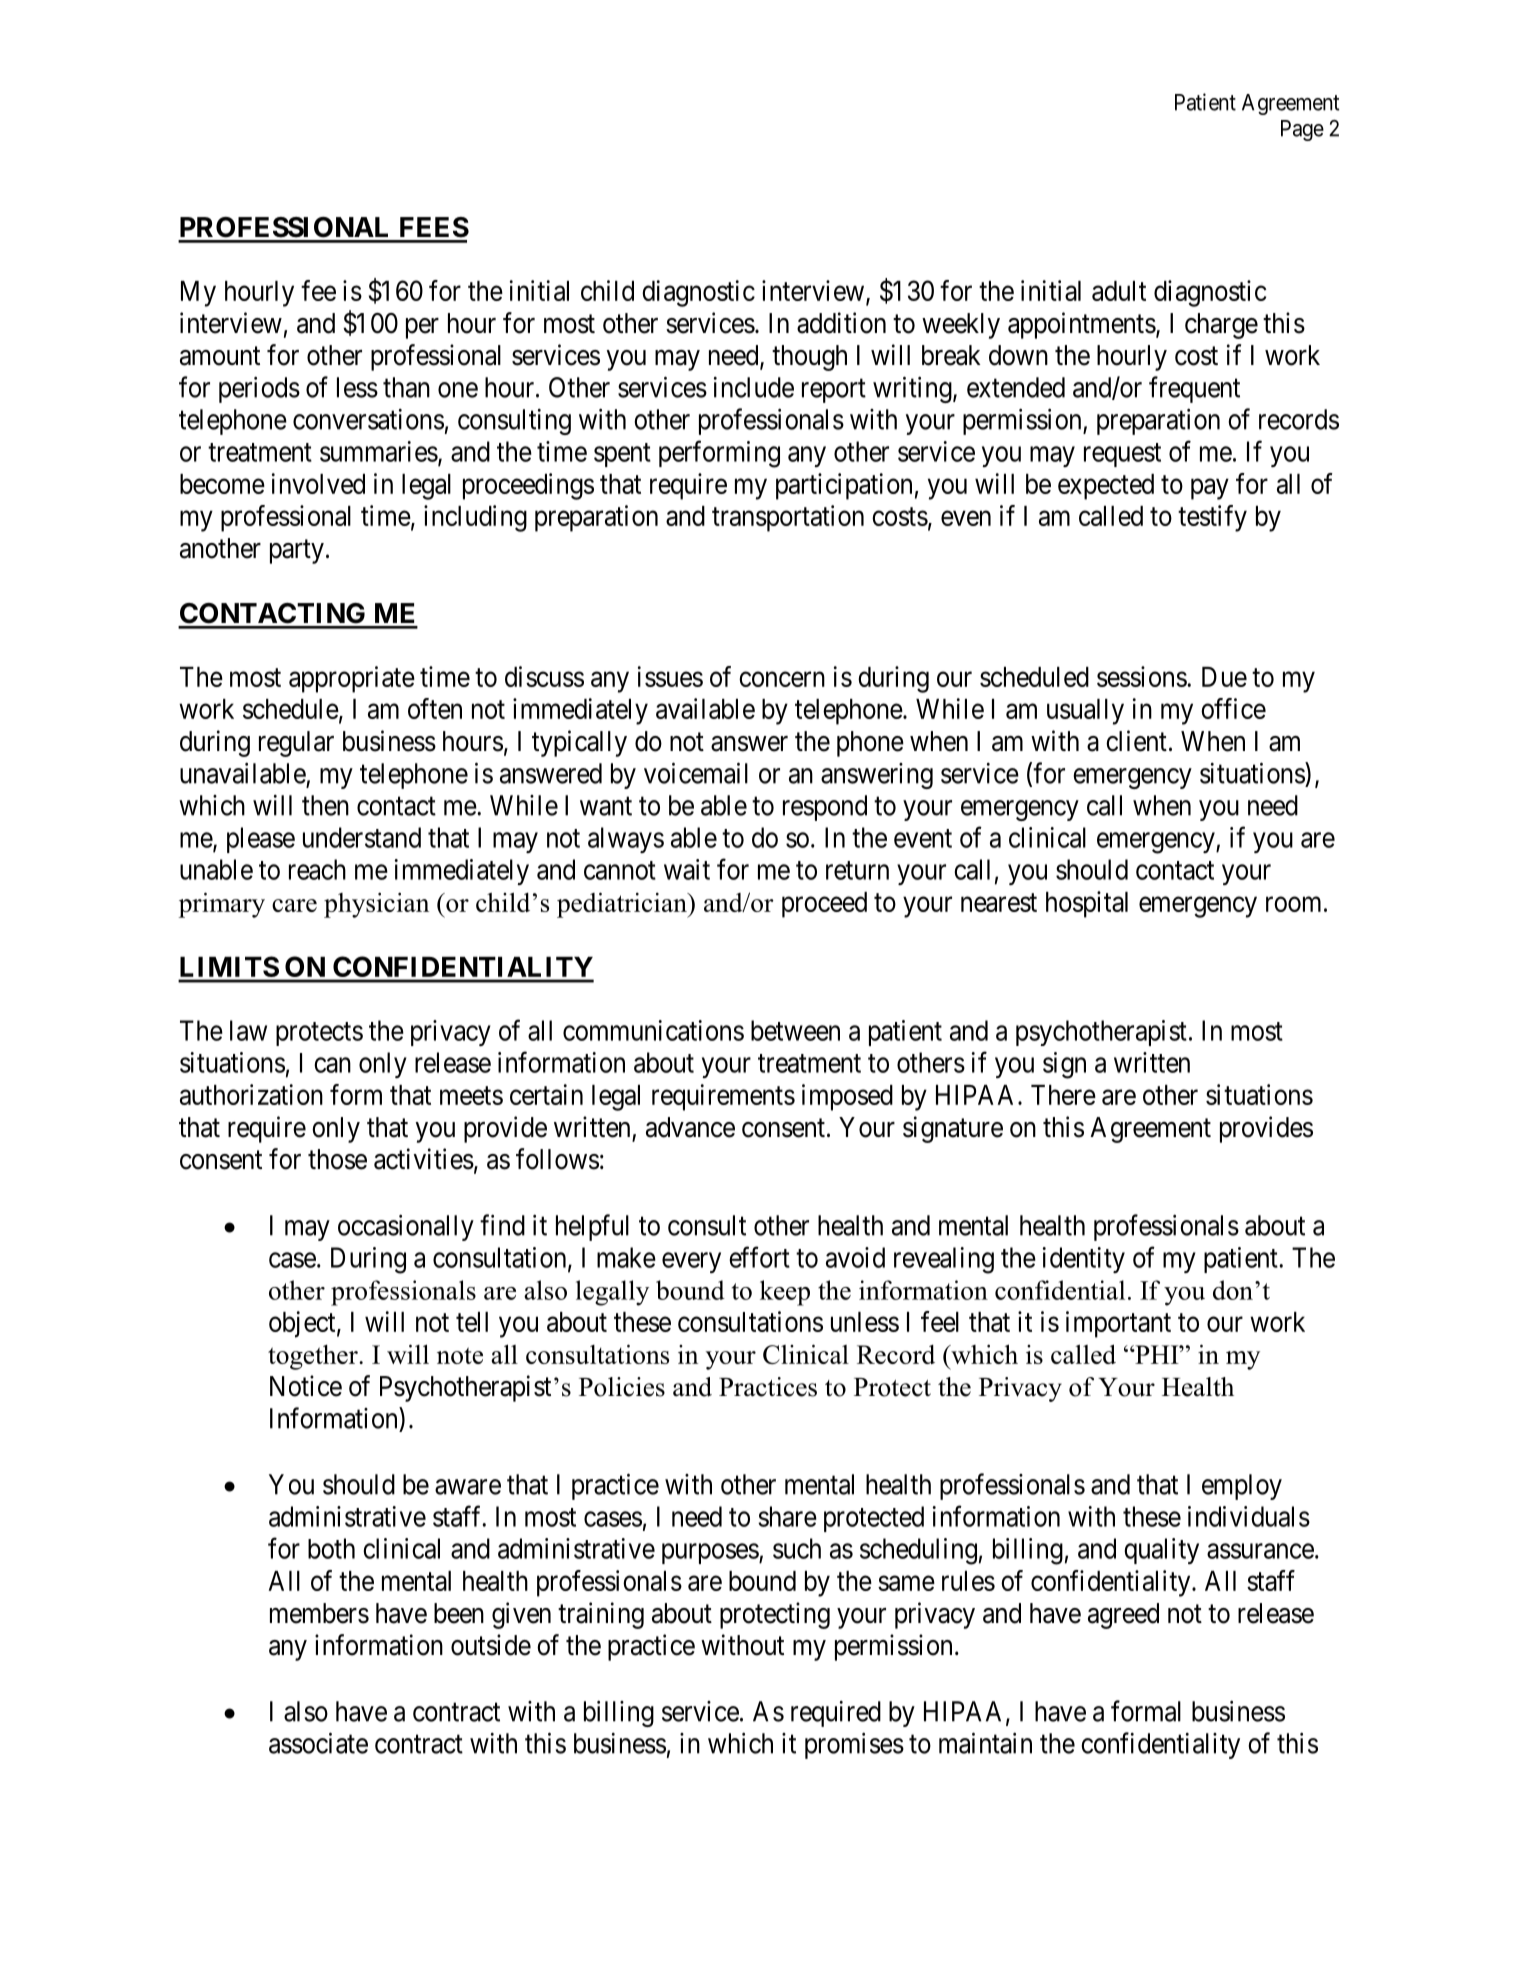  Describe the element at coordinates (1224, 677) in the screenshot. I see `Due` at that location.
